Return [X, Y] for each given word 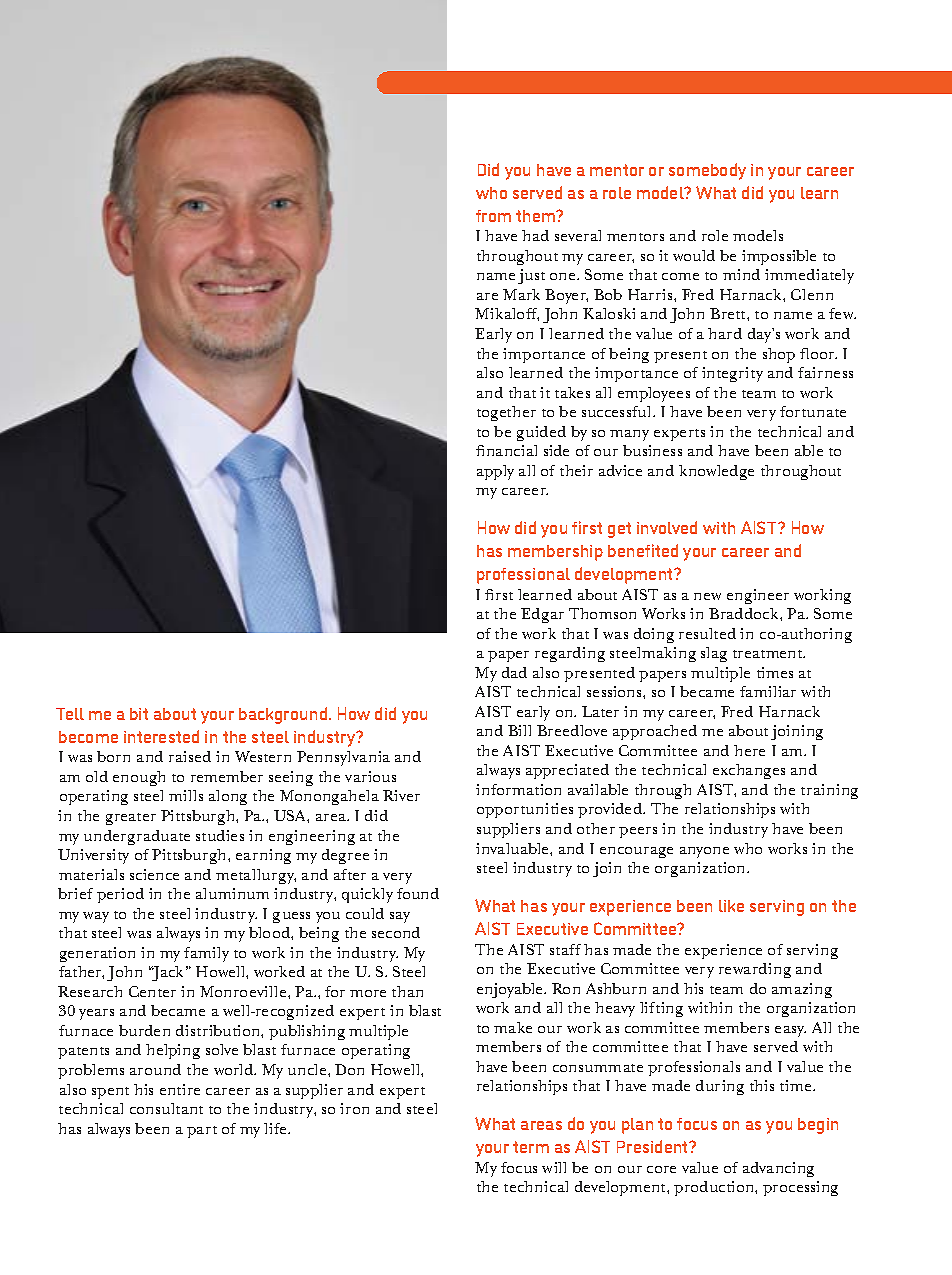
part [202, 1132]
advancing [778, 1169]
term [531, 1147]
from [493, 216]
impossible [779, 257]
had [535, 235]
